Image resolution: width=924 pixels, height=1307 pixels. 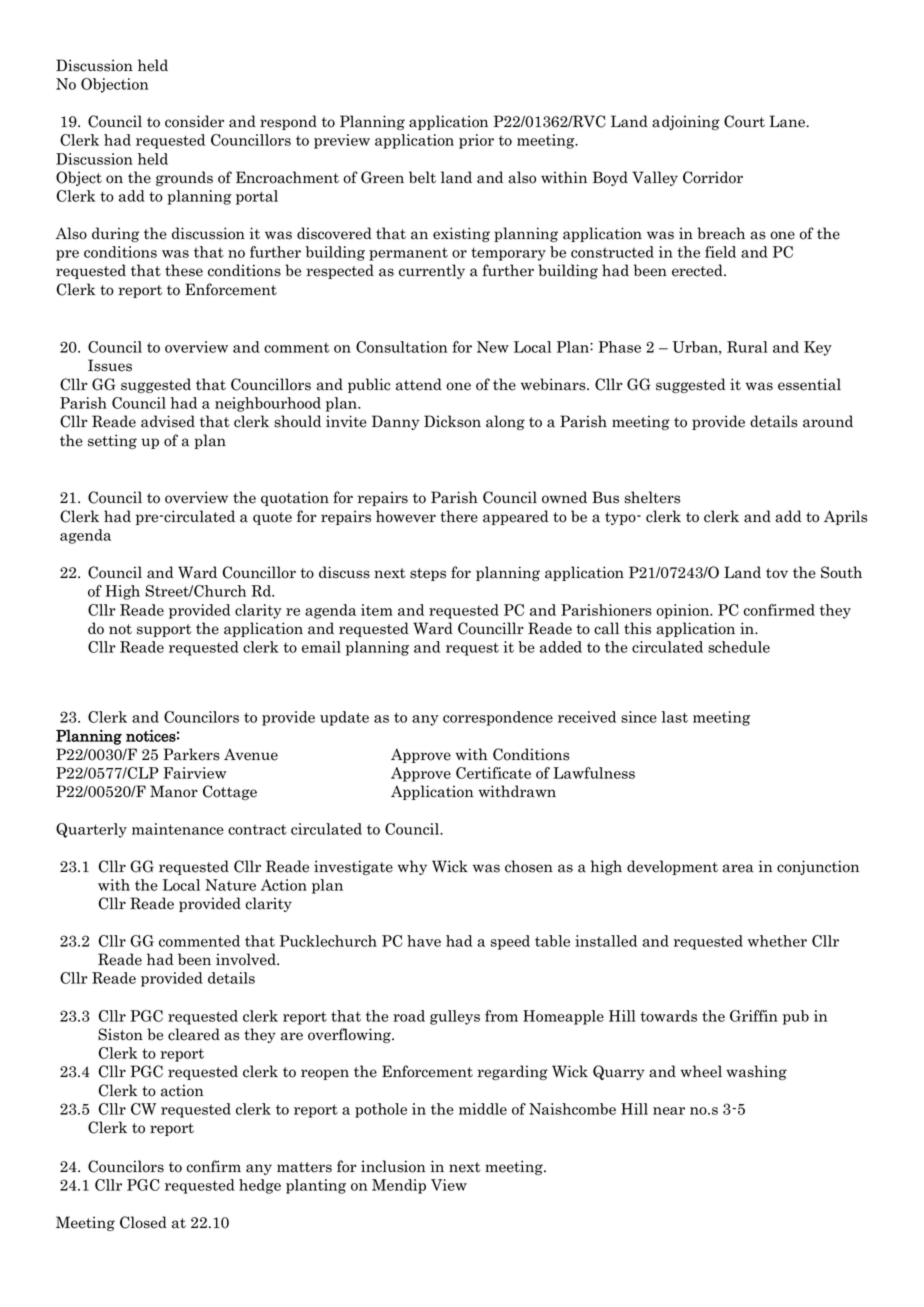 What do you see at coordinates (744, 121) in the screenshot?
I see `Court` at bounding box center [744, 121].
